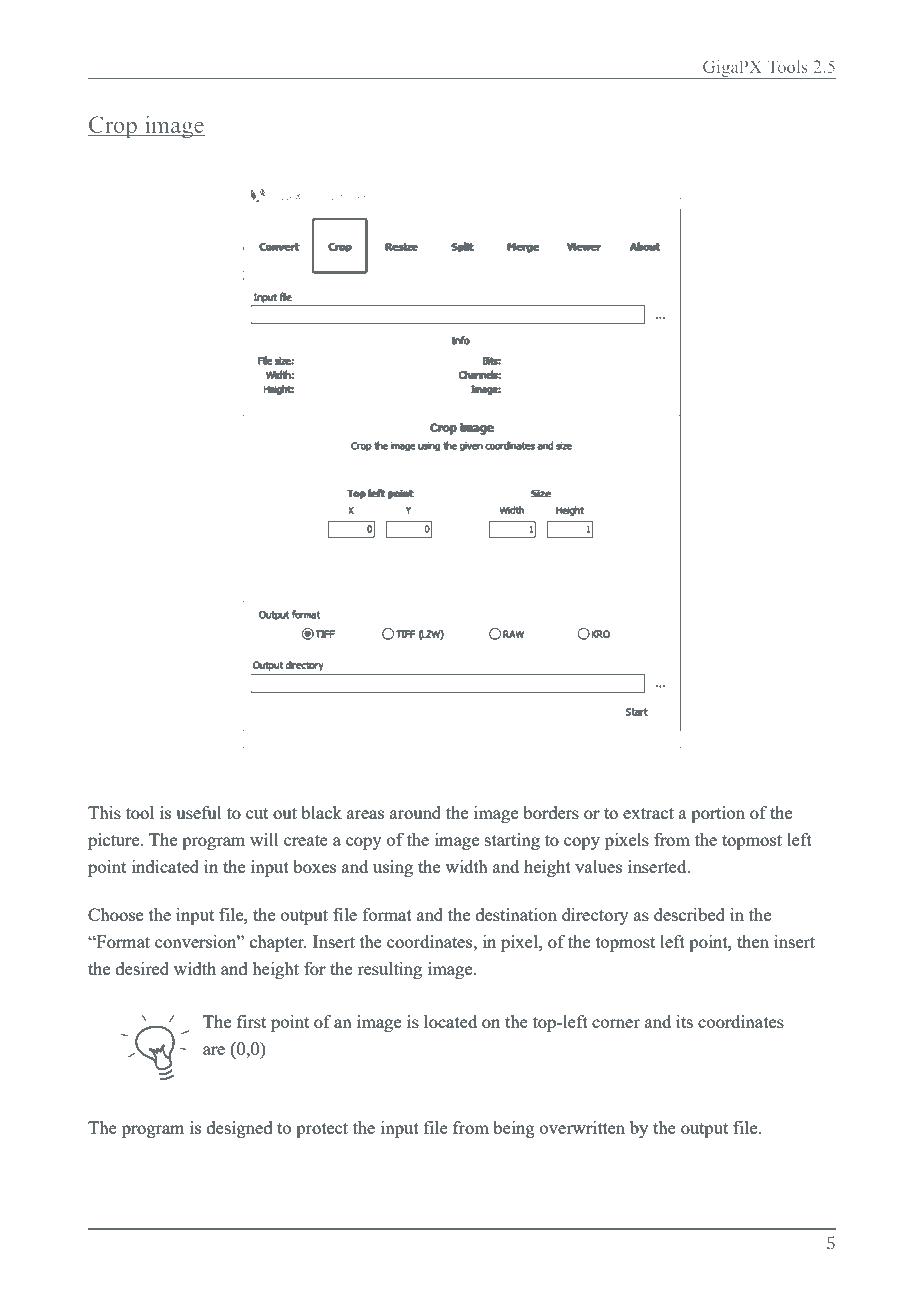  Describe the element at coordinates (415, 812) in the screenshot. I see `around` at that location.
